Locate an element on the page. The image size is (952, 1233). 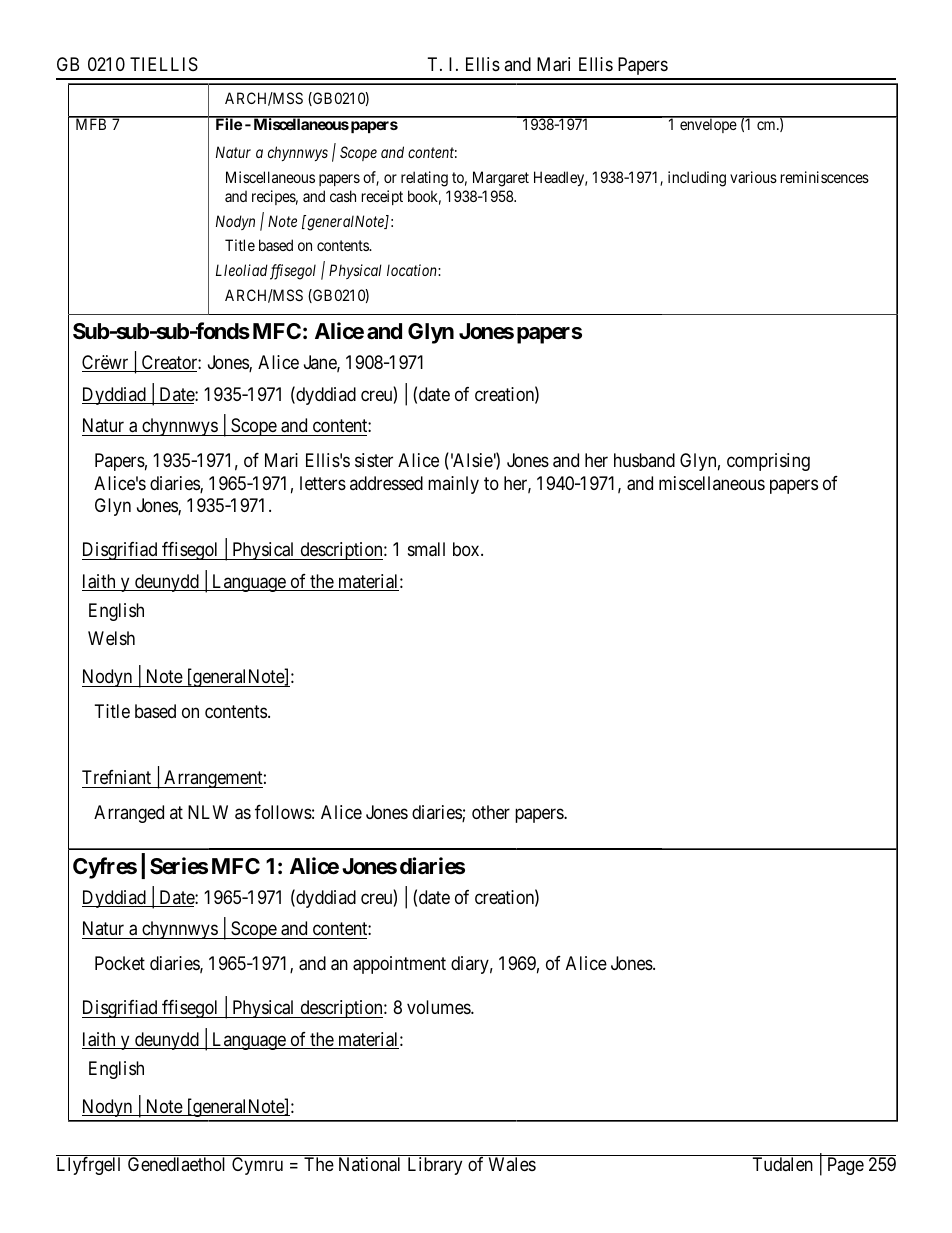
File is located at coordinates (228, 123).
